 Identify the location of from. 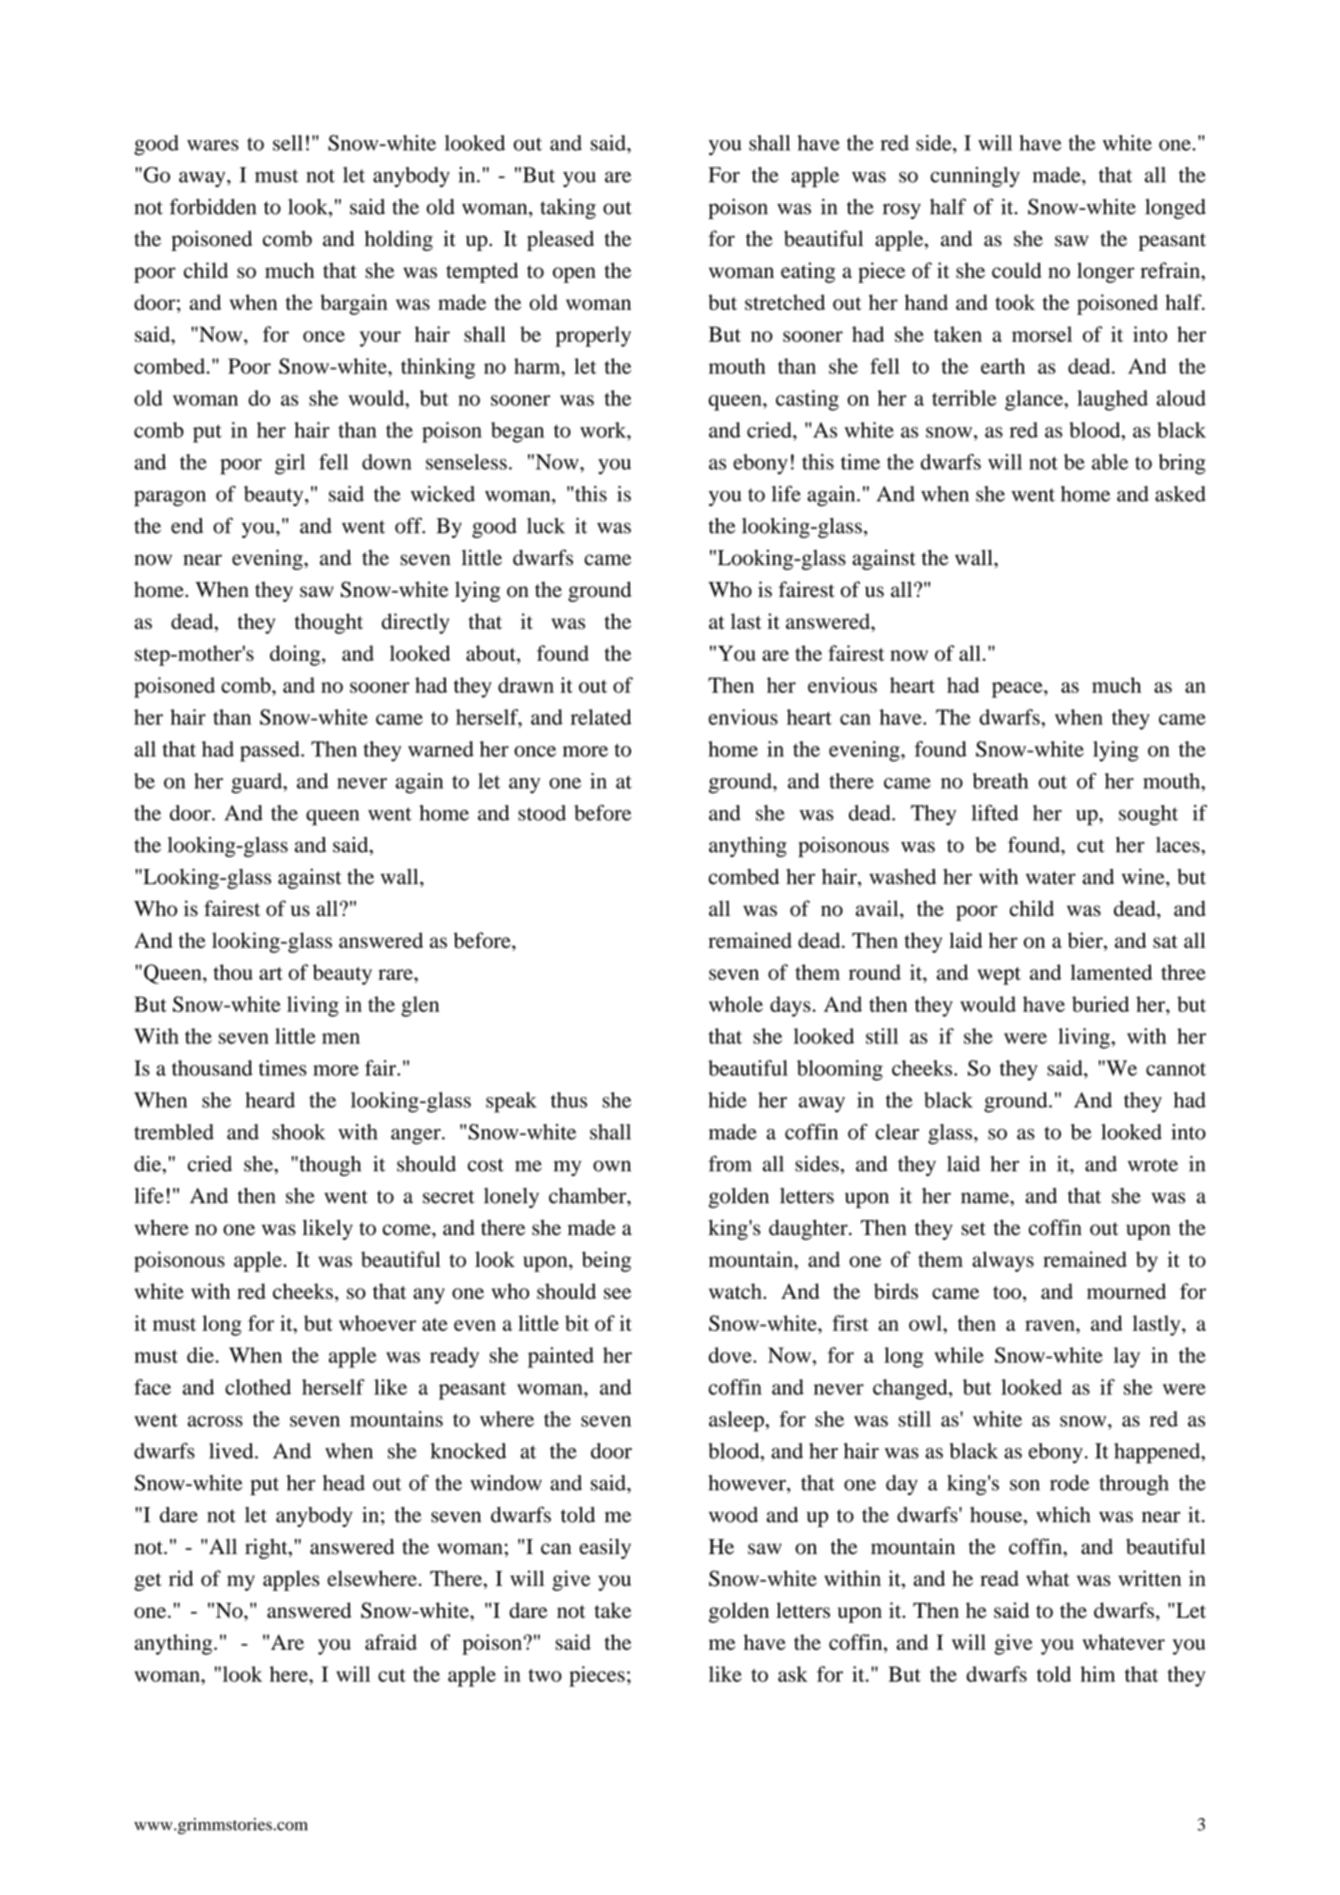
(730, 1163).
